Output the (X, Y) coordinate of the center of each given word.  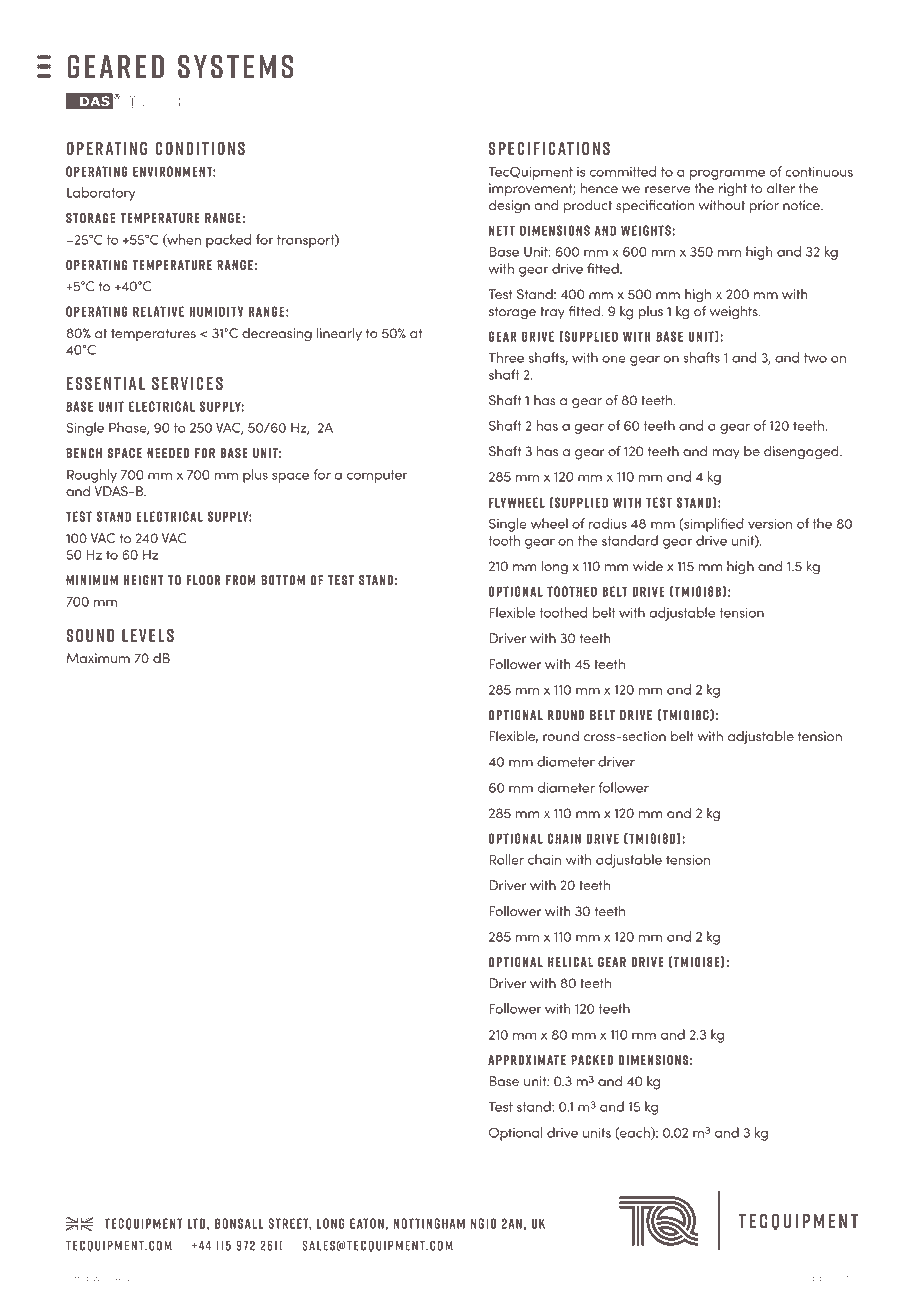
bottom (283, 580)
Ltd (196, 1223)
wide (648, 566)
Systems (235, 67)
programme (727, 174)
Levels (148, 635)
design (509, 207)
